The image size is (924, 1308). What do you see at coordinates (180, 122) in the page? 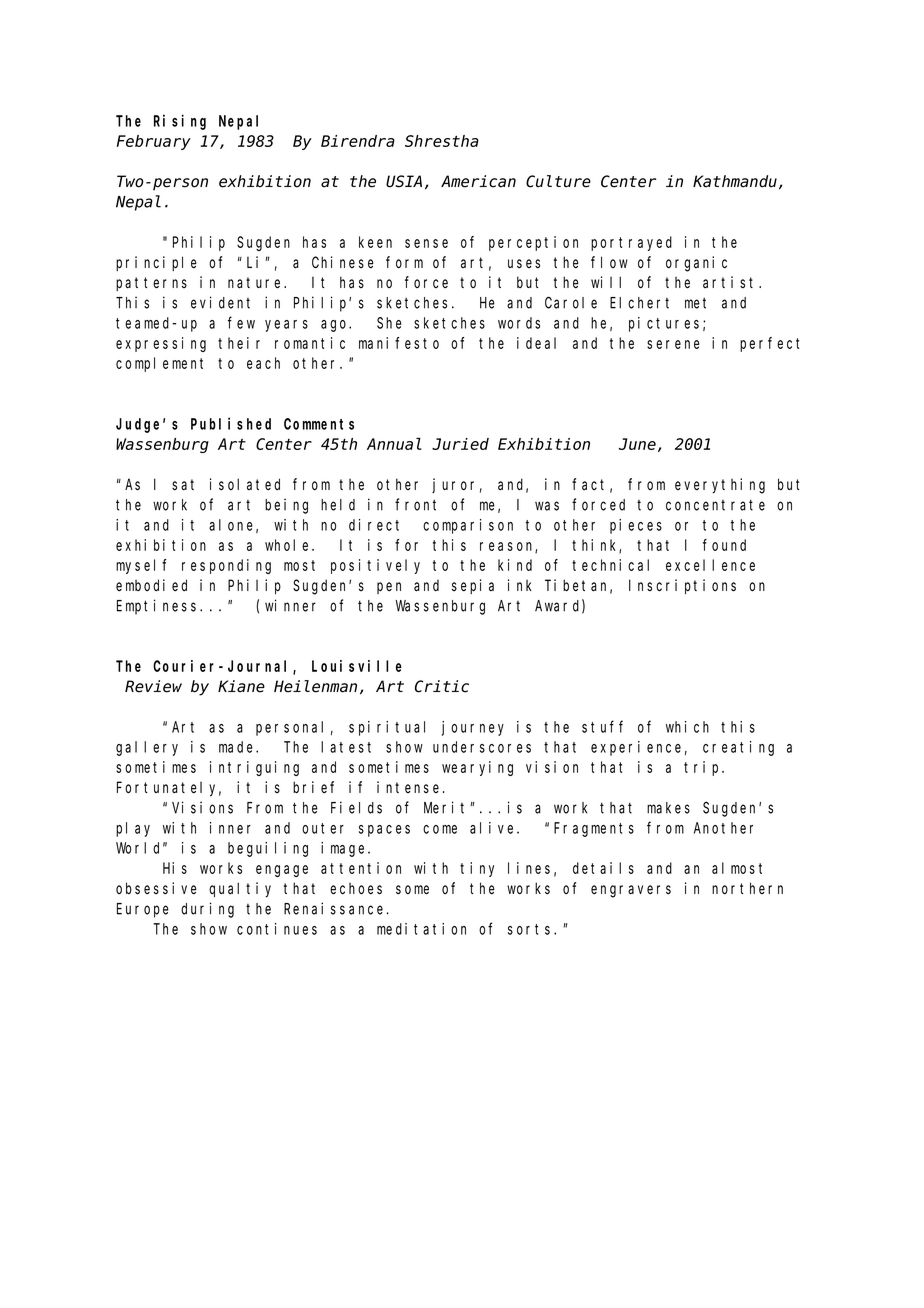
I see `Rising` at bounding box center [180, 122].
